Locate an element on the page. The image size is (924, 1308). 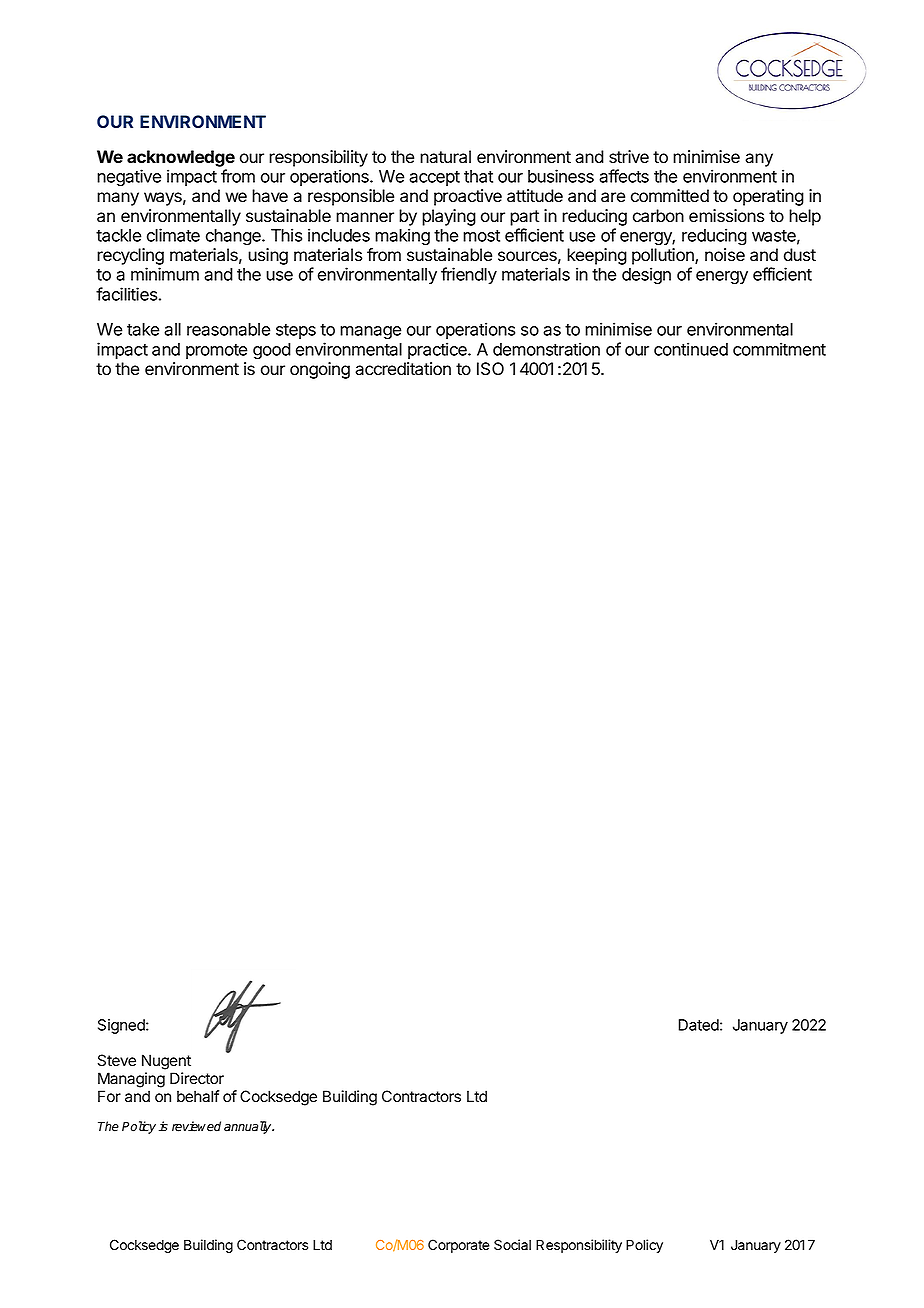
continued is located at coordinates (691, 349).
